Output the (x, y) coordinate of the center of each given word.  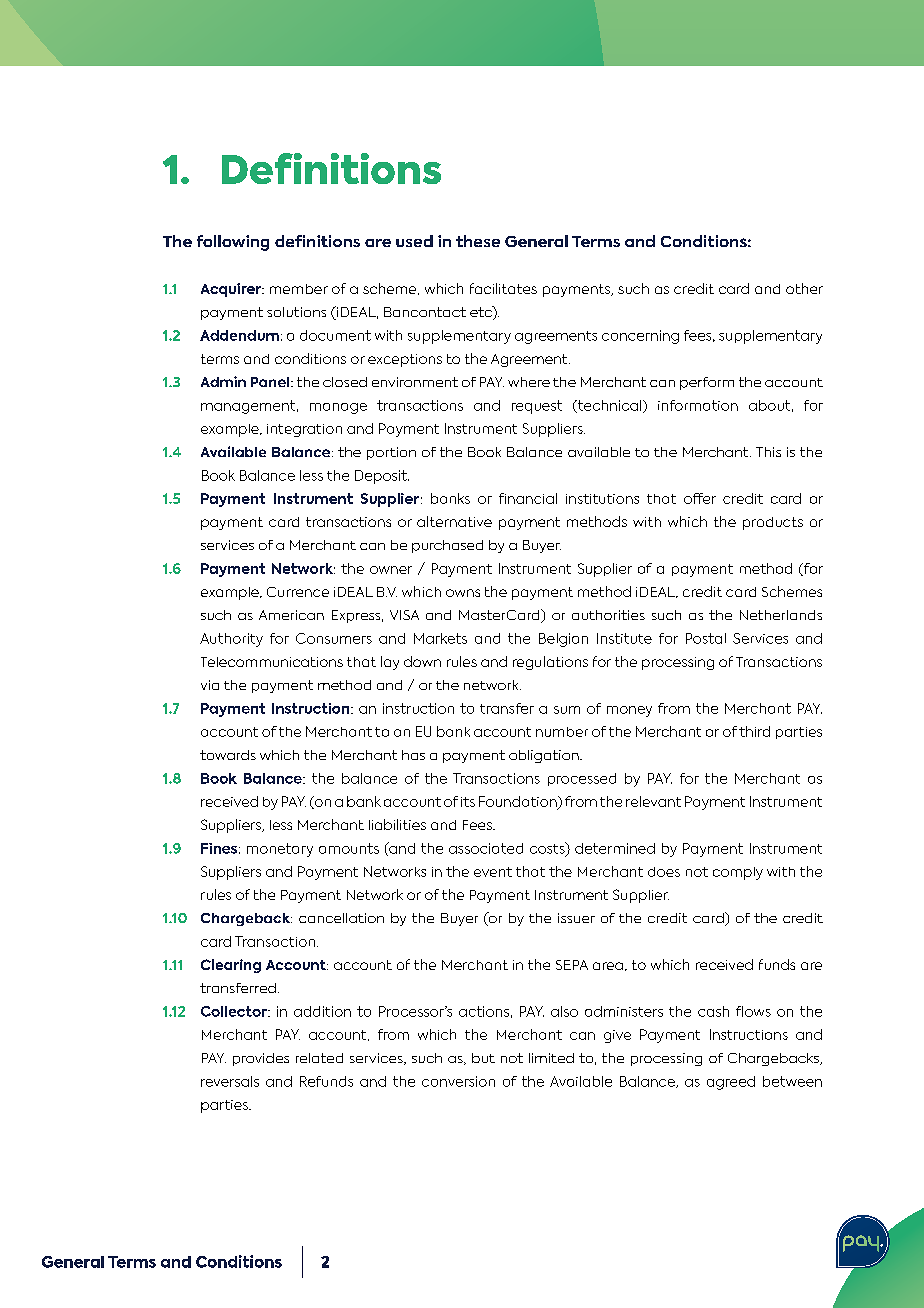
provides (261, 1059)
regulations (550, 663)
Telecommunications (272, 662)
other (804, 288)
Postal (706, 638)
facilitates (503, 288)
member (299, 289)
